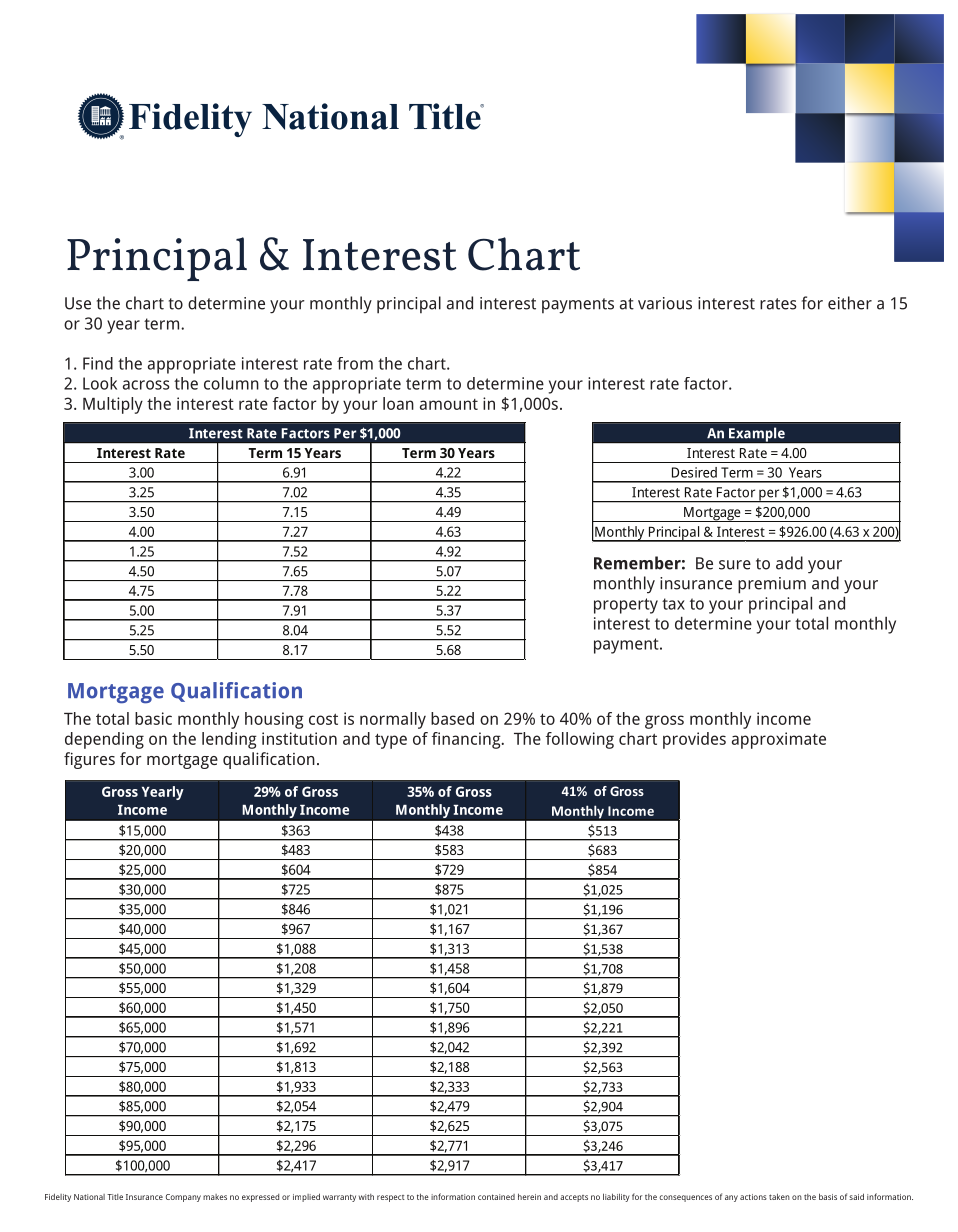 This document has height=1232, width=958. Describe the element at coordinates (449, 404) in the document. I see `amount` at that location.
